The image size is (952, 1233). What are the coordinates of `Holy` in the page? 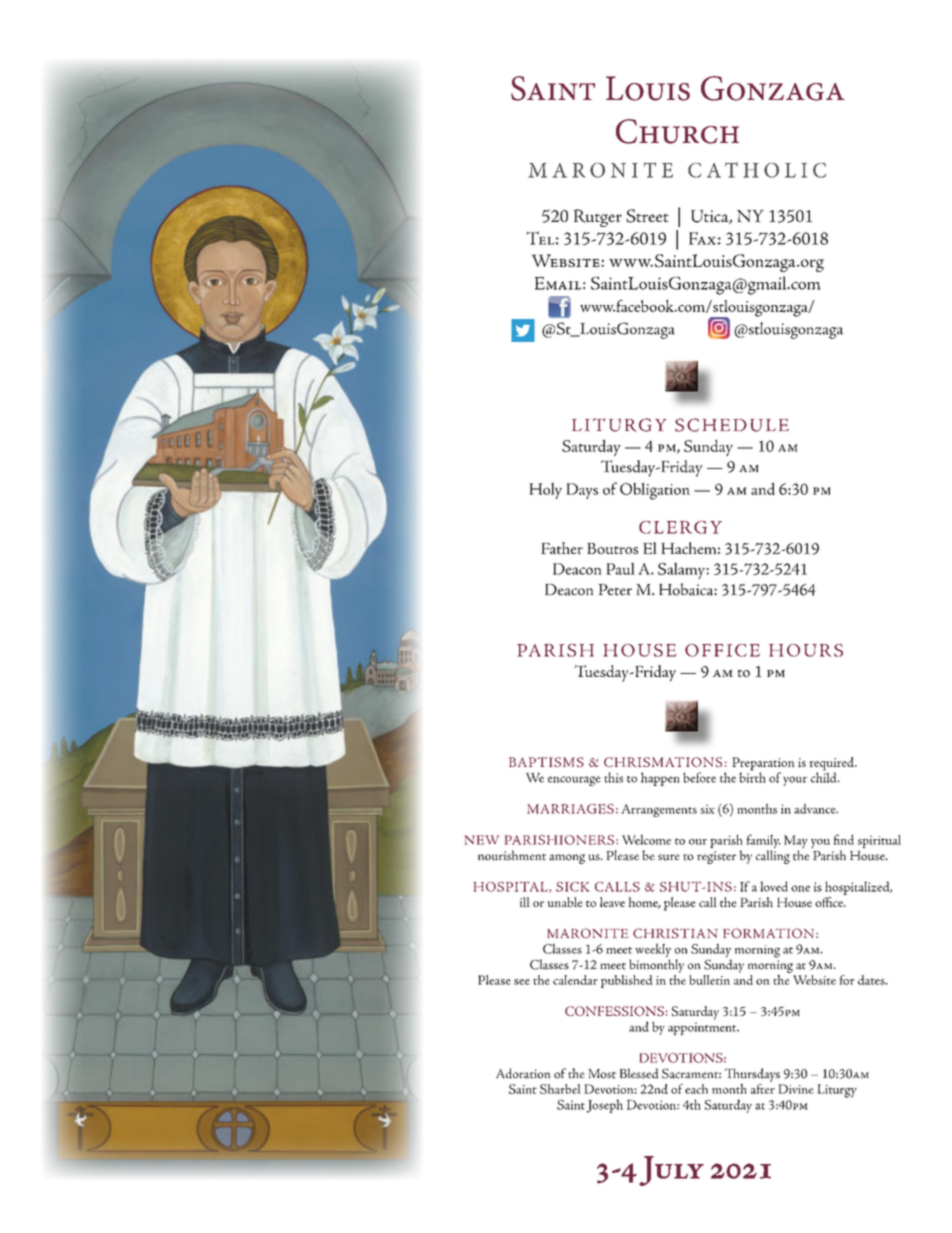 It's located at (545, 490).
